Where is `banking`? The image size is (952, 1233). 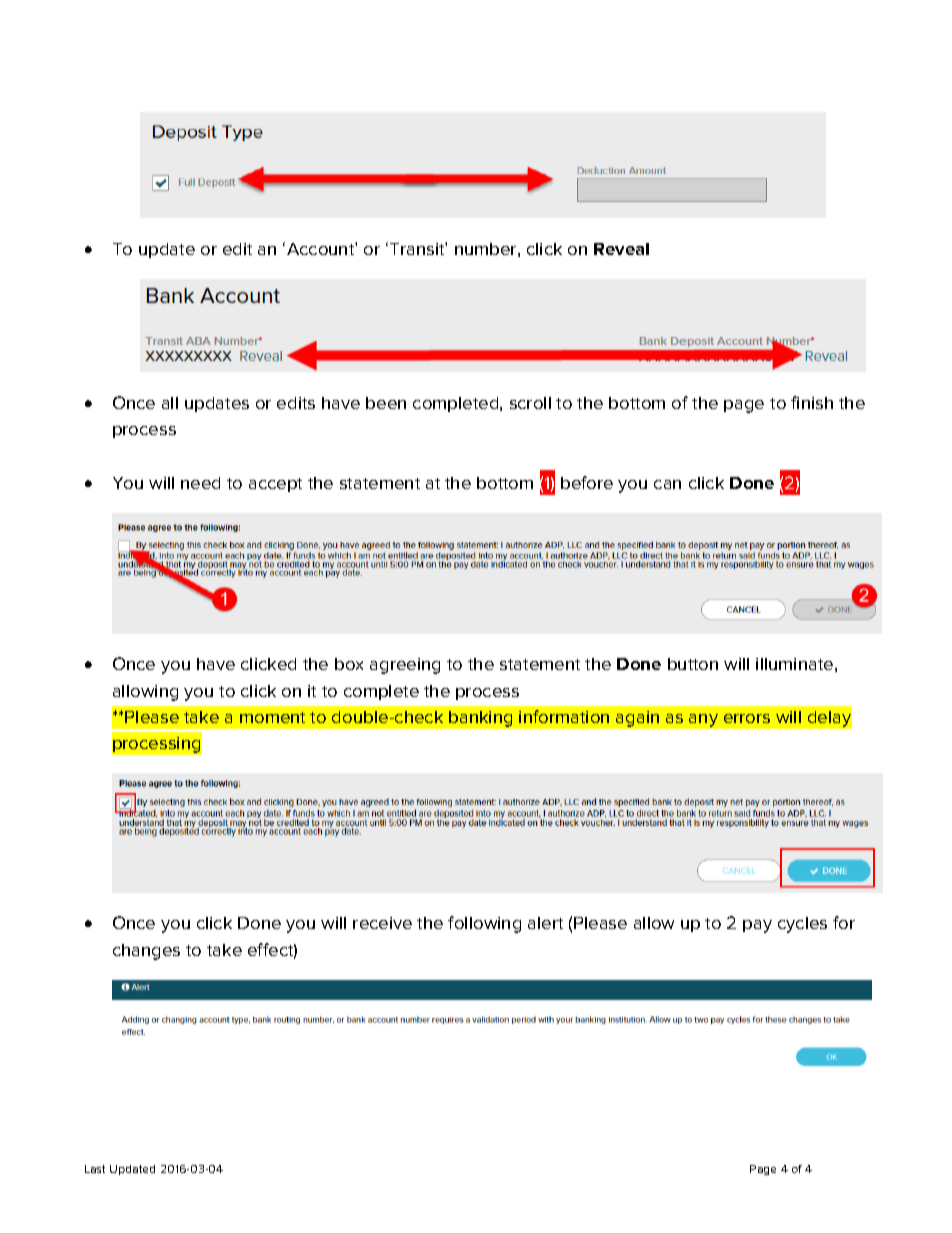 banking is located at coordinates (480, 719).
